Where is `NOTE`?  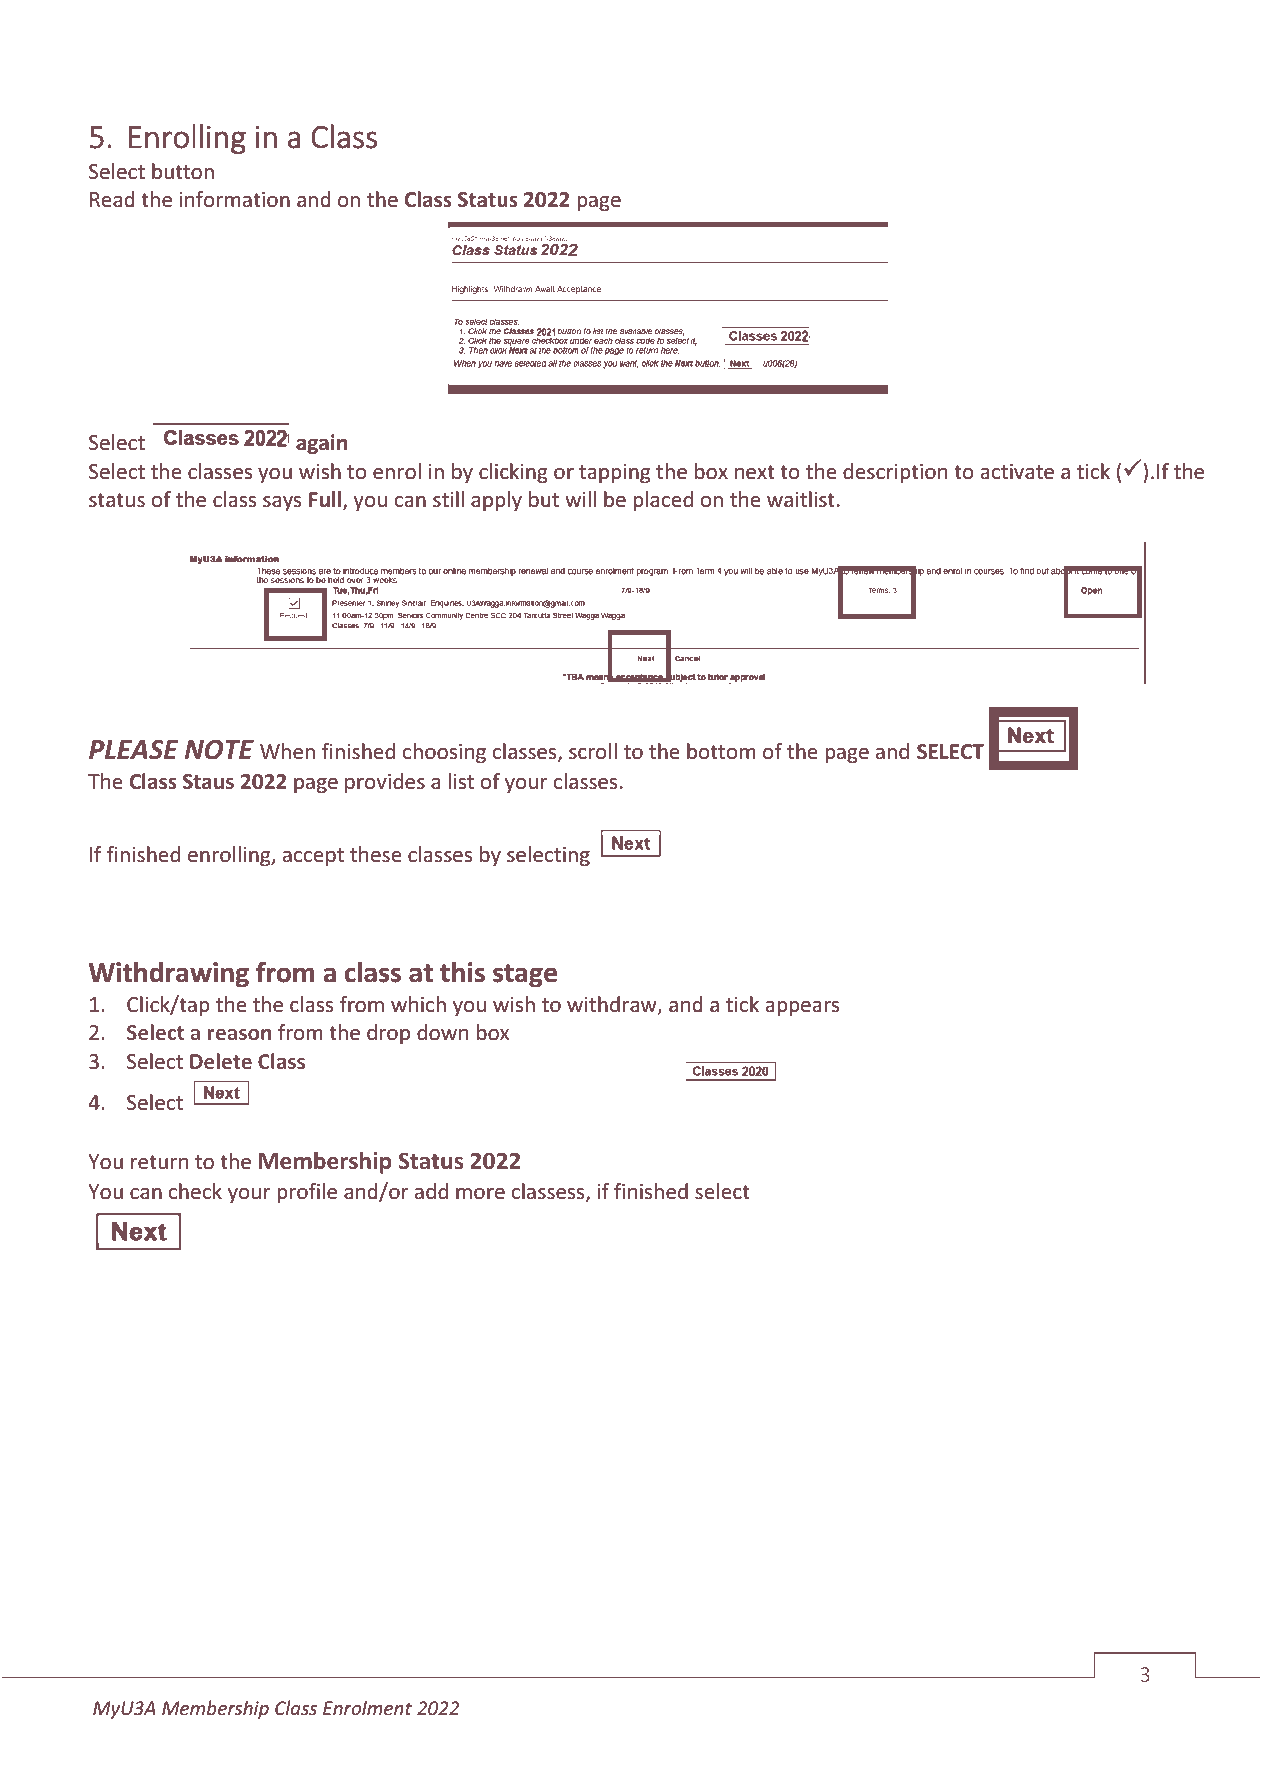
NOTE is located at coordinates (219, 750).
